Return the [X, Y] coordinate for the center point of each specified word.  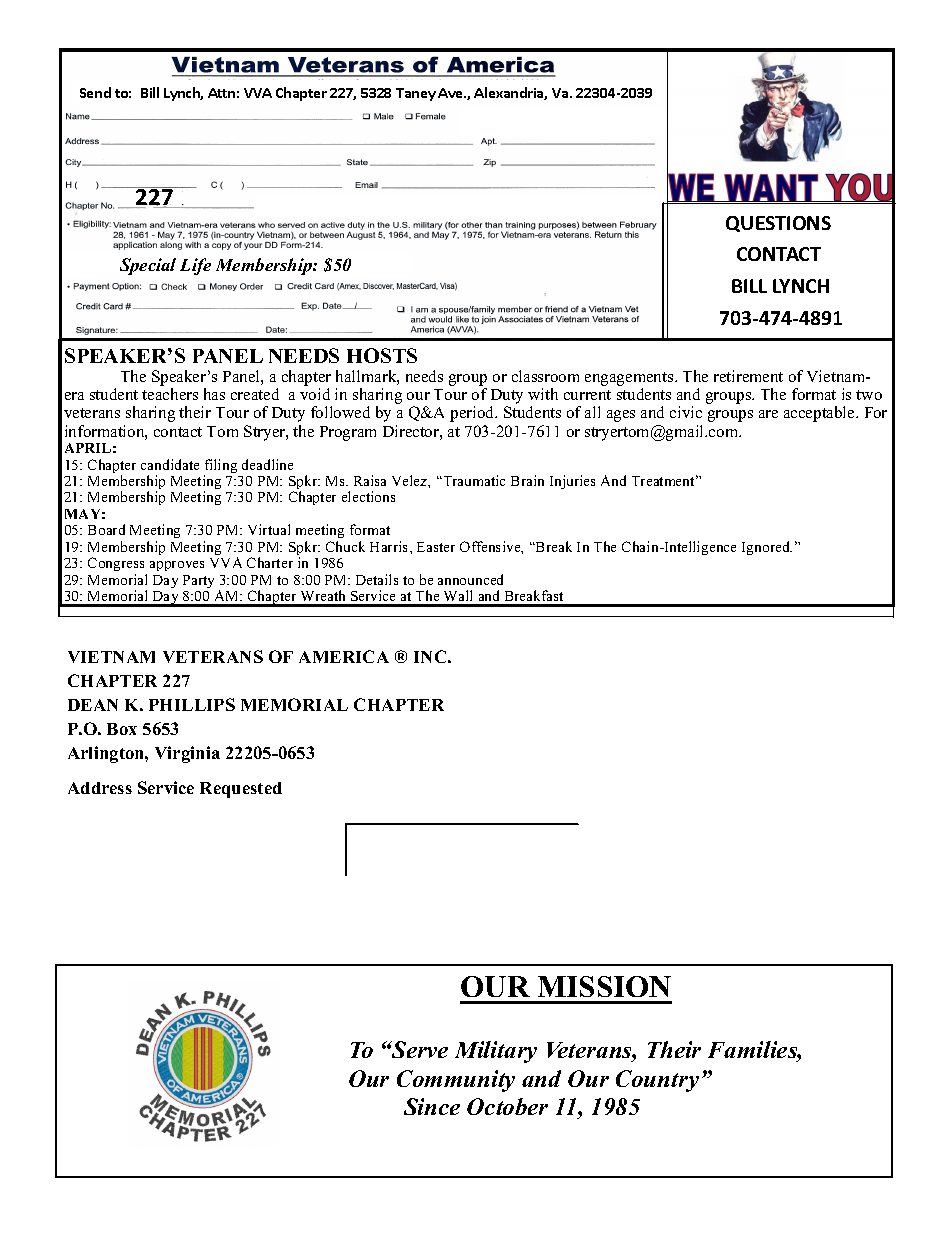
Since [432, 1106]
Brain [527, 480]
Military [496, 1052]
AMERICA [344, 656]
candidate [170, 464]
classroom [545, 376]
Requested [241, 790]
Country [657, 1081]
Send [95, 92]
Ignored [767, 548]
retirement [748, 376]
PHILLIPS [192, 704]
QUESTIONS [778, 224]
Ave [451, 93]
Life [195, 266]
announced [470, 579]
